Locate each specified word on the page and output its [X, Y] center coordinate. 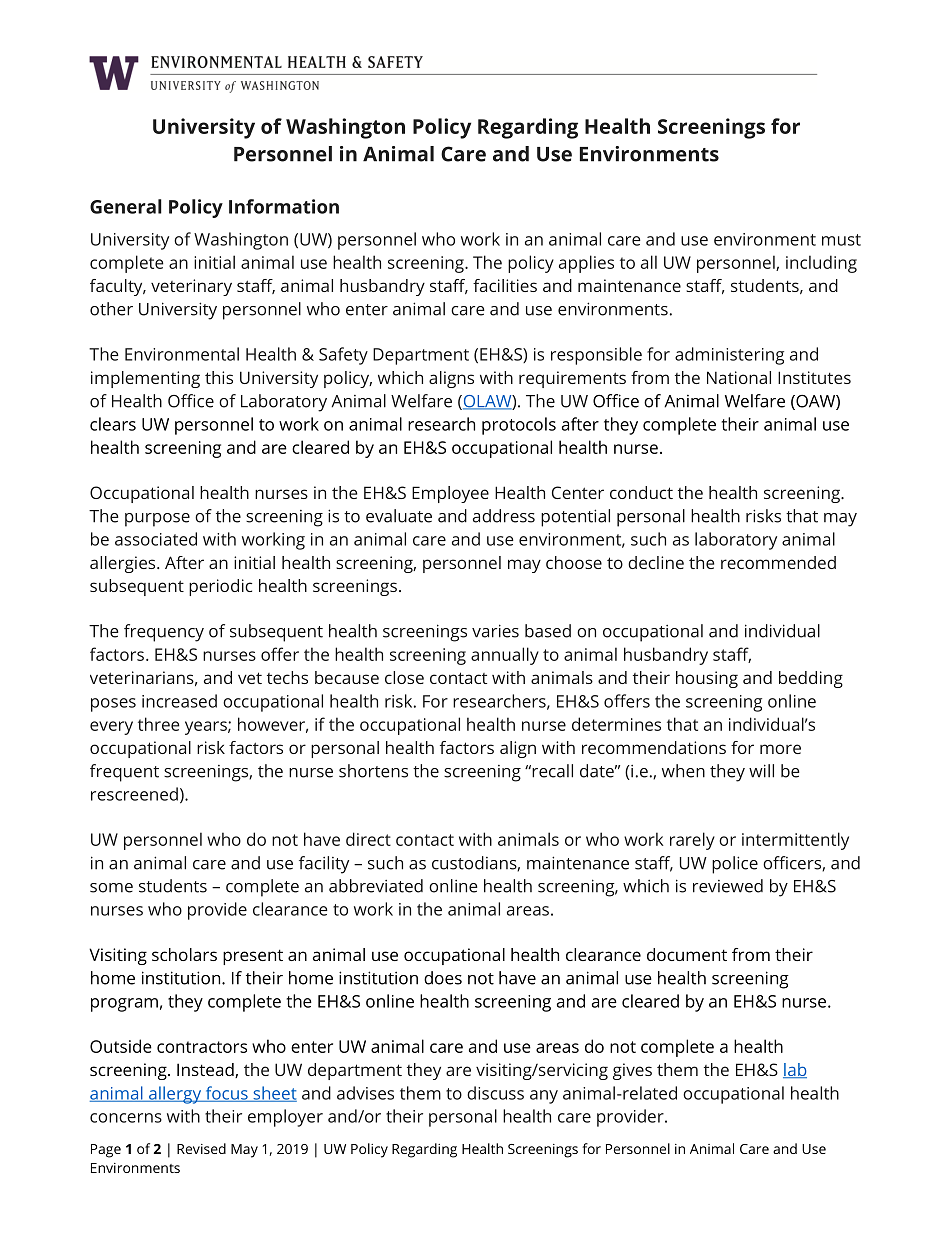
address [504, 516]
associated [156, 539]
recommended [778, 562]
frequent [124, 773]
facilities [505, 285]
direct [368, 839]
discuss [495, 1093]
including [821, 264]
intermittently [795, 841]
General [126, 206]
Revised [201, 1148]
